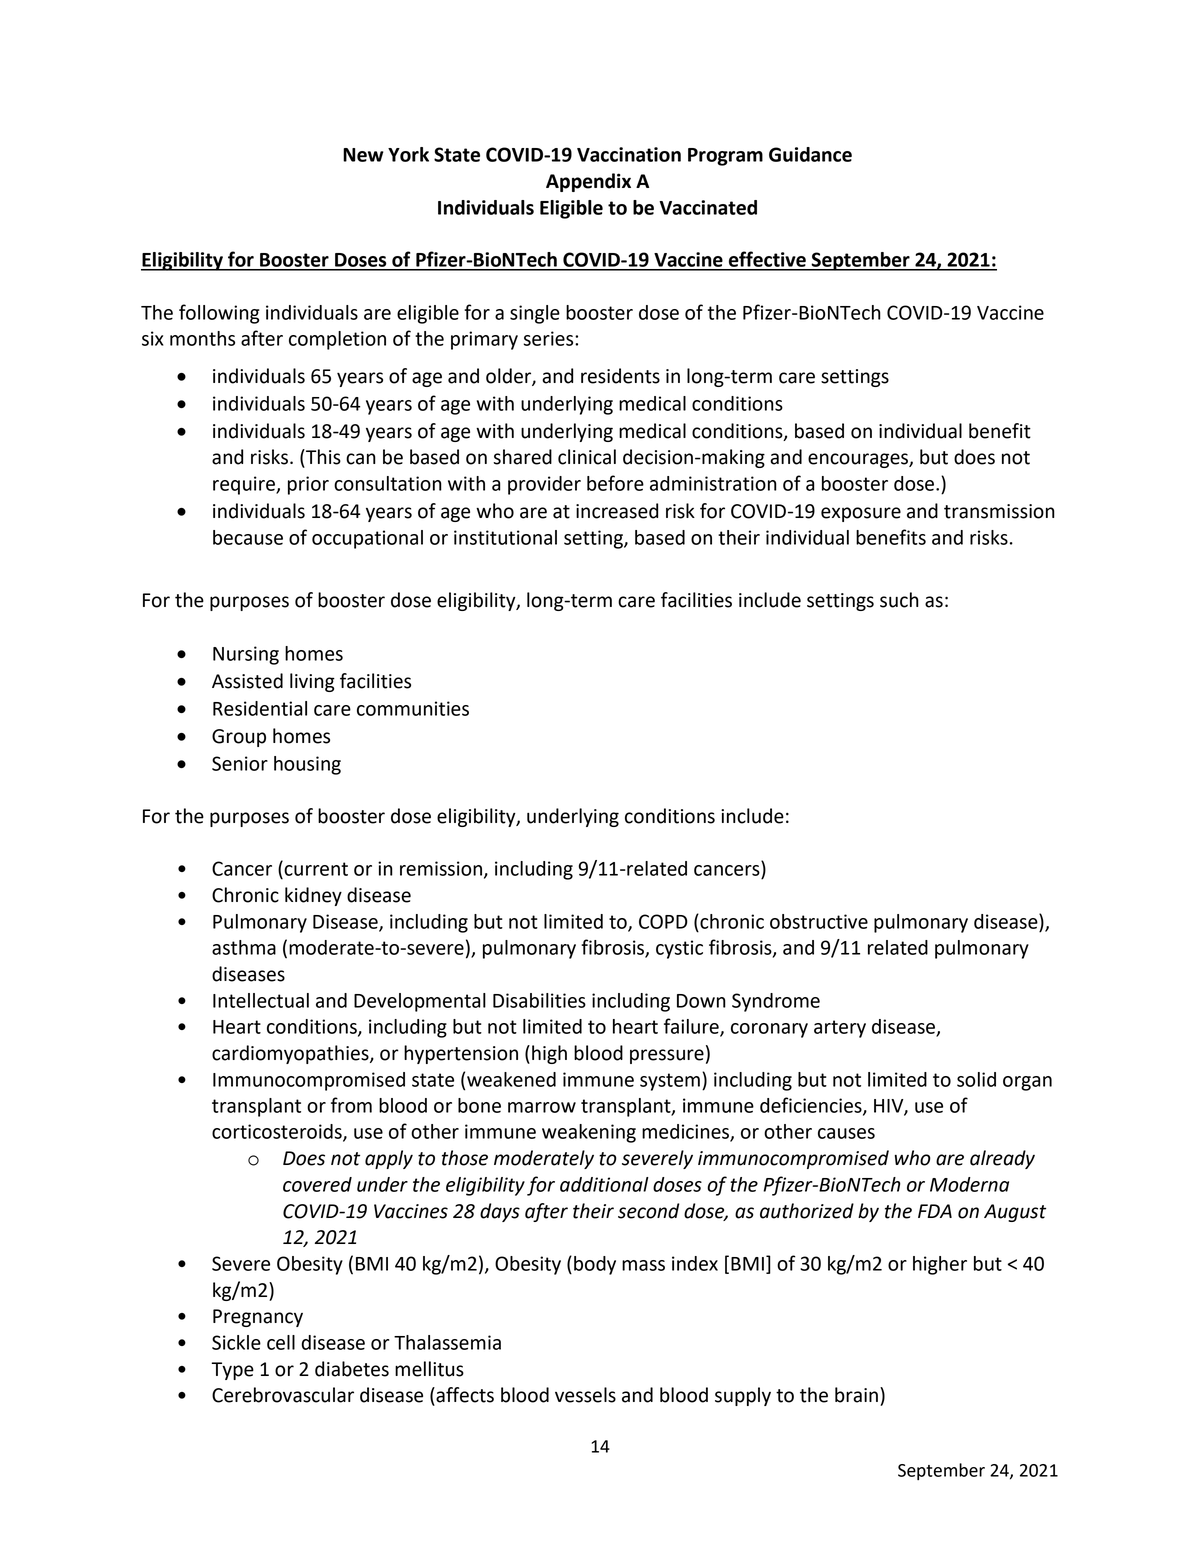  Describe the element at coordinates (248, 537) in the page. I see `because` at that location.
